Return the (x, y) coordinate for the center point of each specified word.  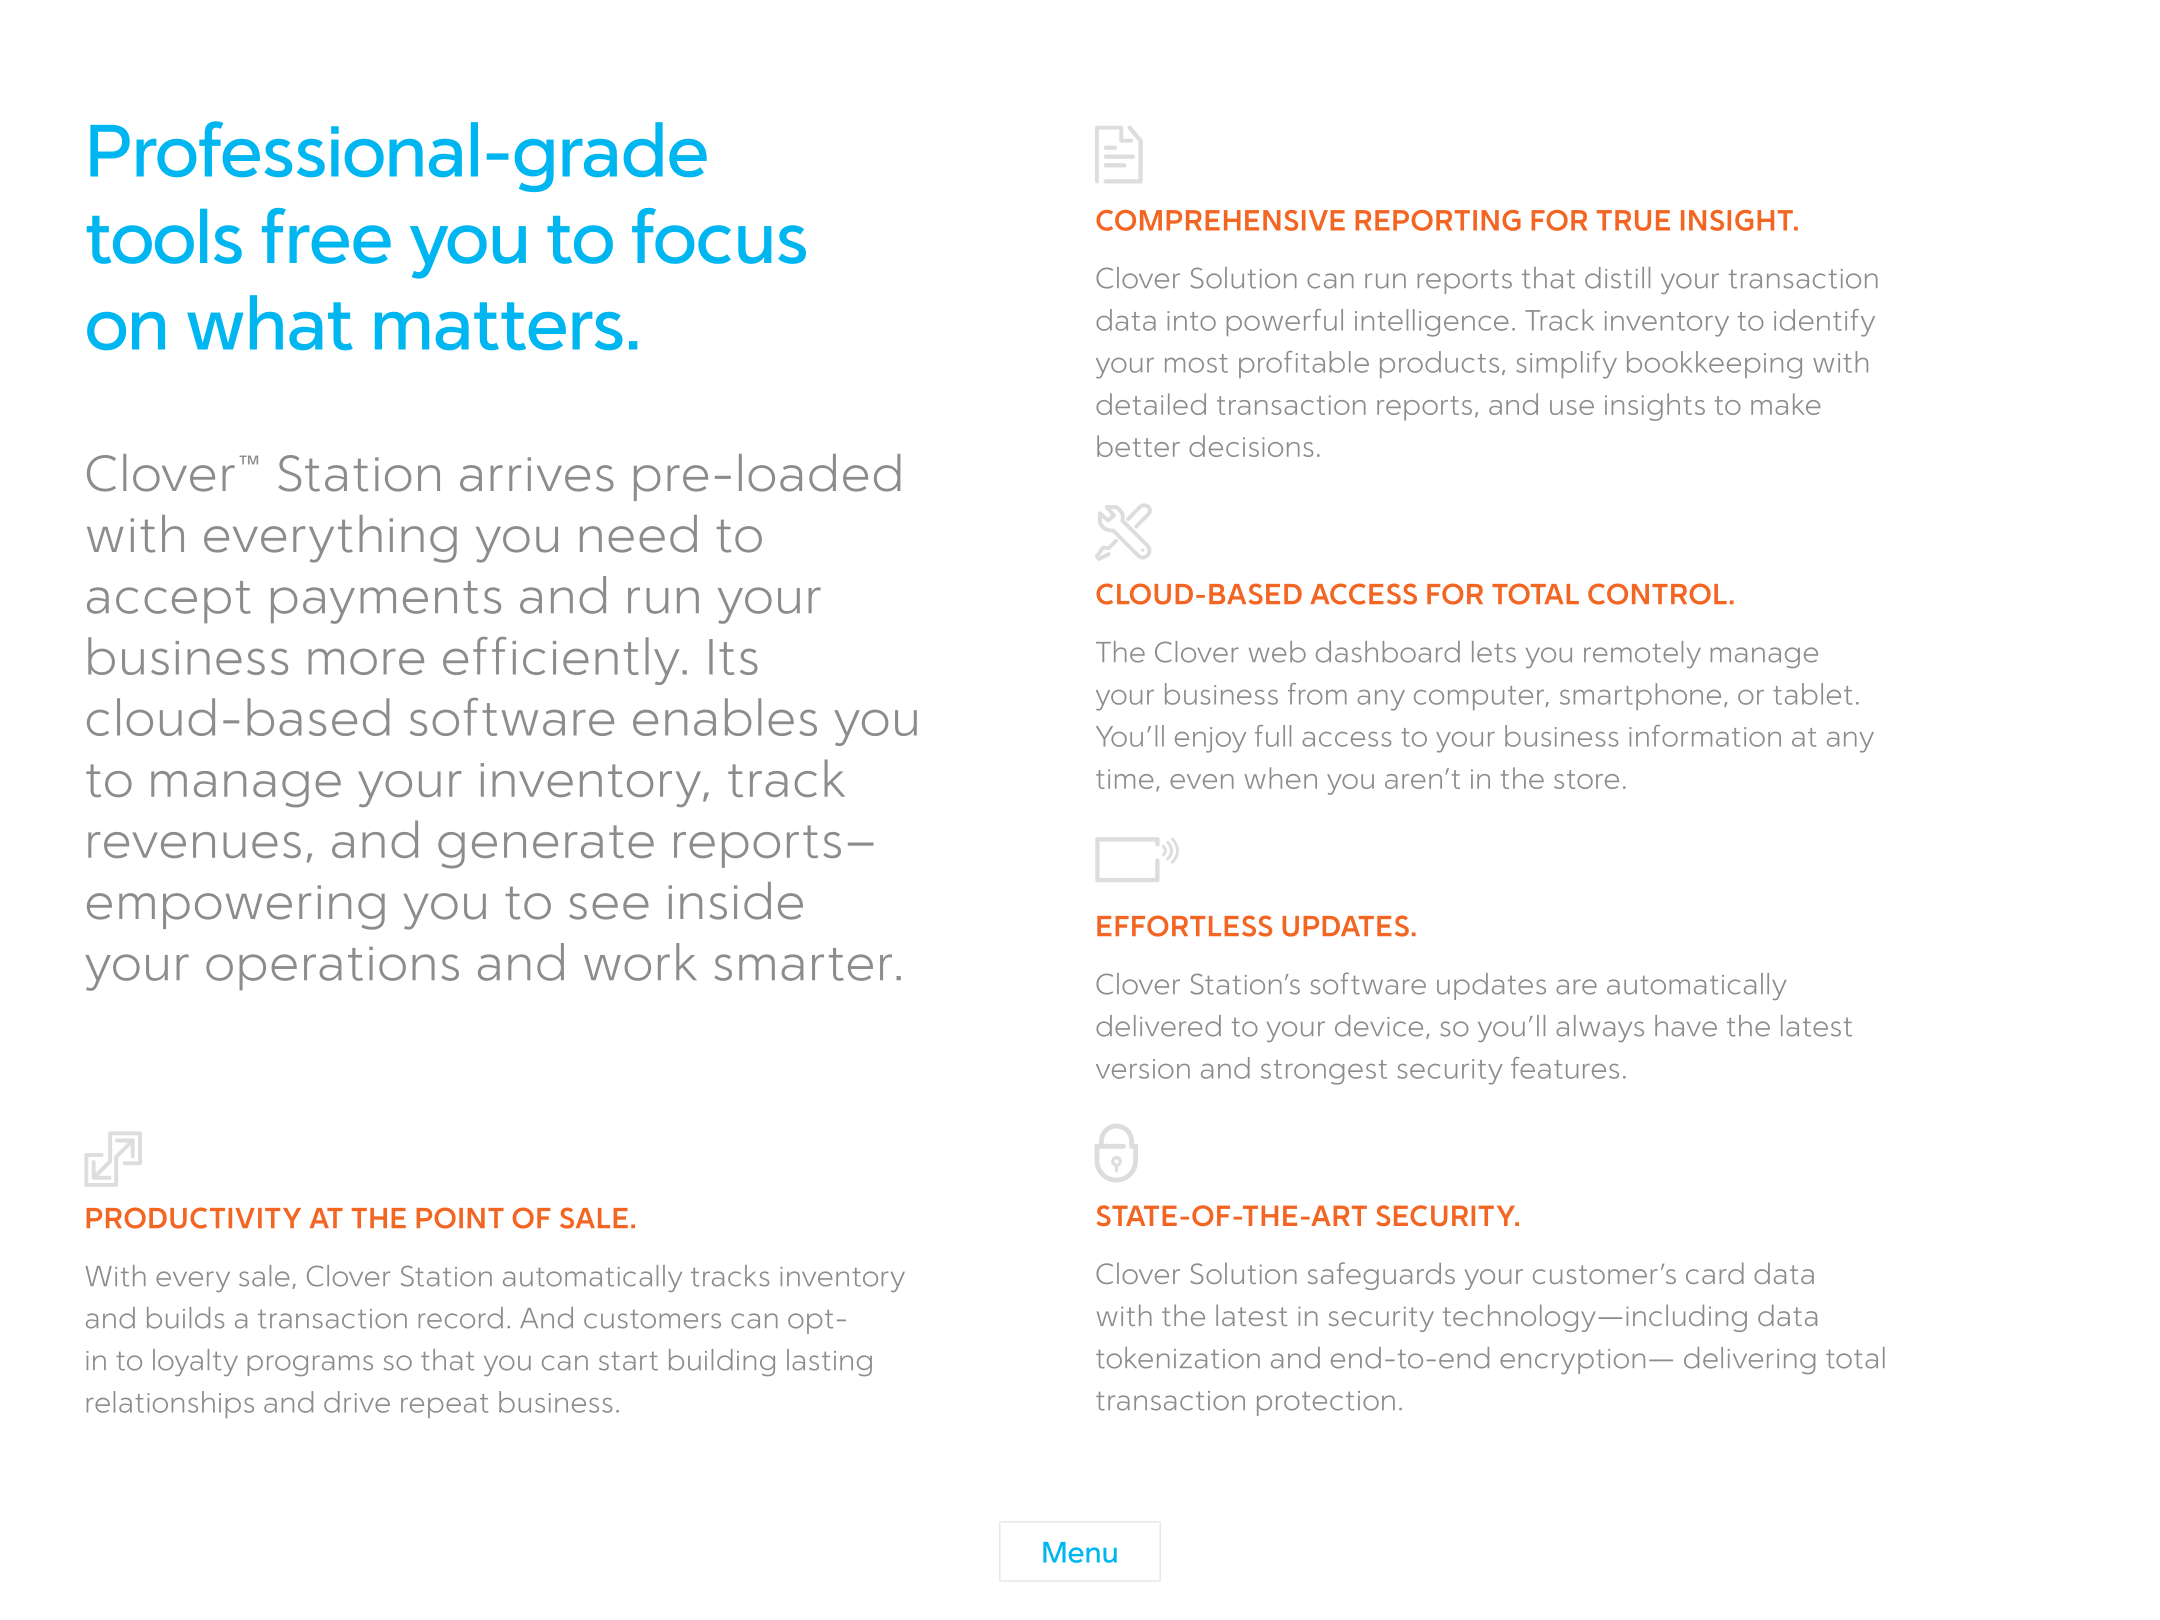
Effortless (1184, 926)
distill (1617, 278)
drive (357, 1402)
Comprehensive (1220, 220)
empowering (236, 907)
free (326, 236)
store (1586, 779)
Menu (1080, 1552)
